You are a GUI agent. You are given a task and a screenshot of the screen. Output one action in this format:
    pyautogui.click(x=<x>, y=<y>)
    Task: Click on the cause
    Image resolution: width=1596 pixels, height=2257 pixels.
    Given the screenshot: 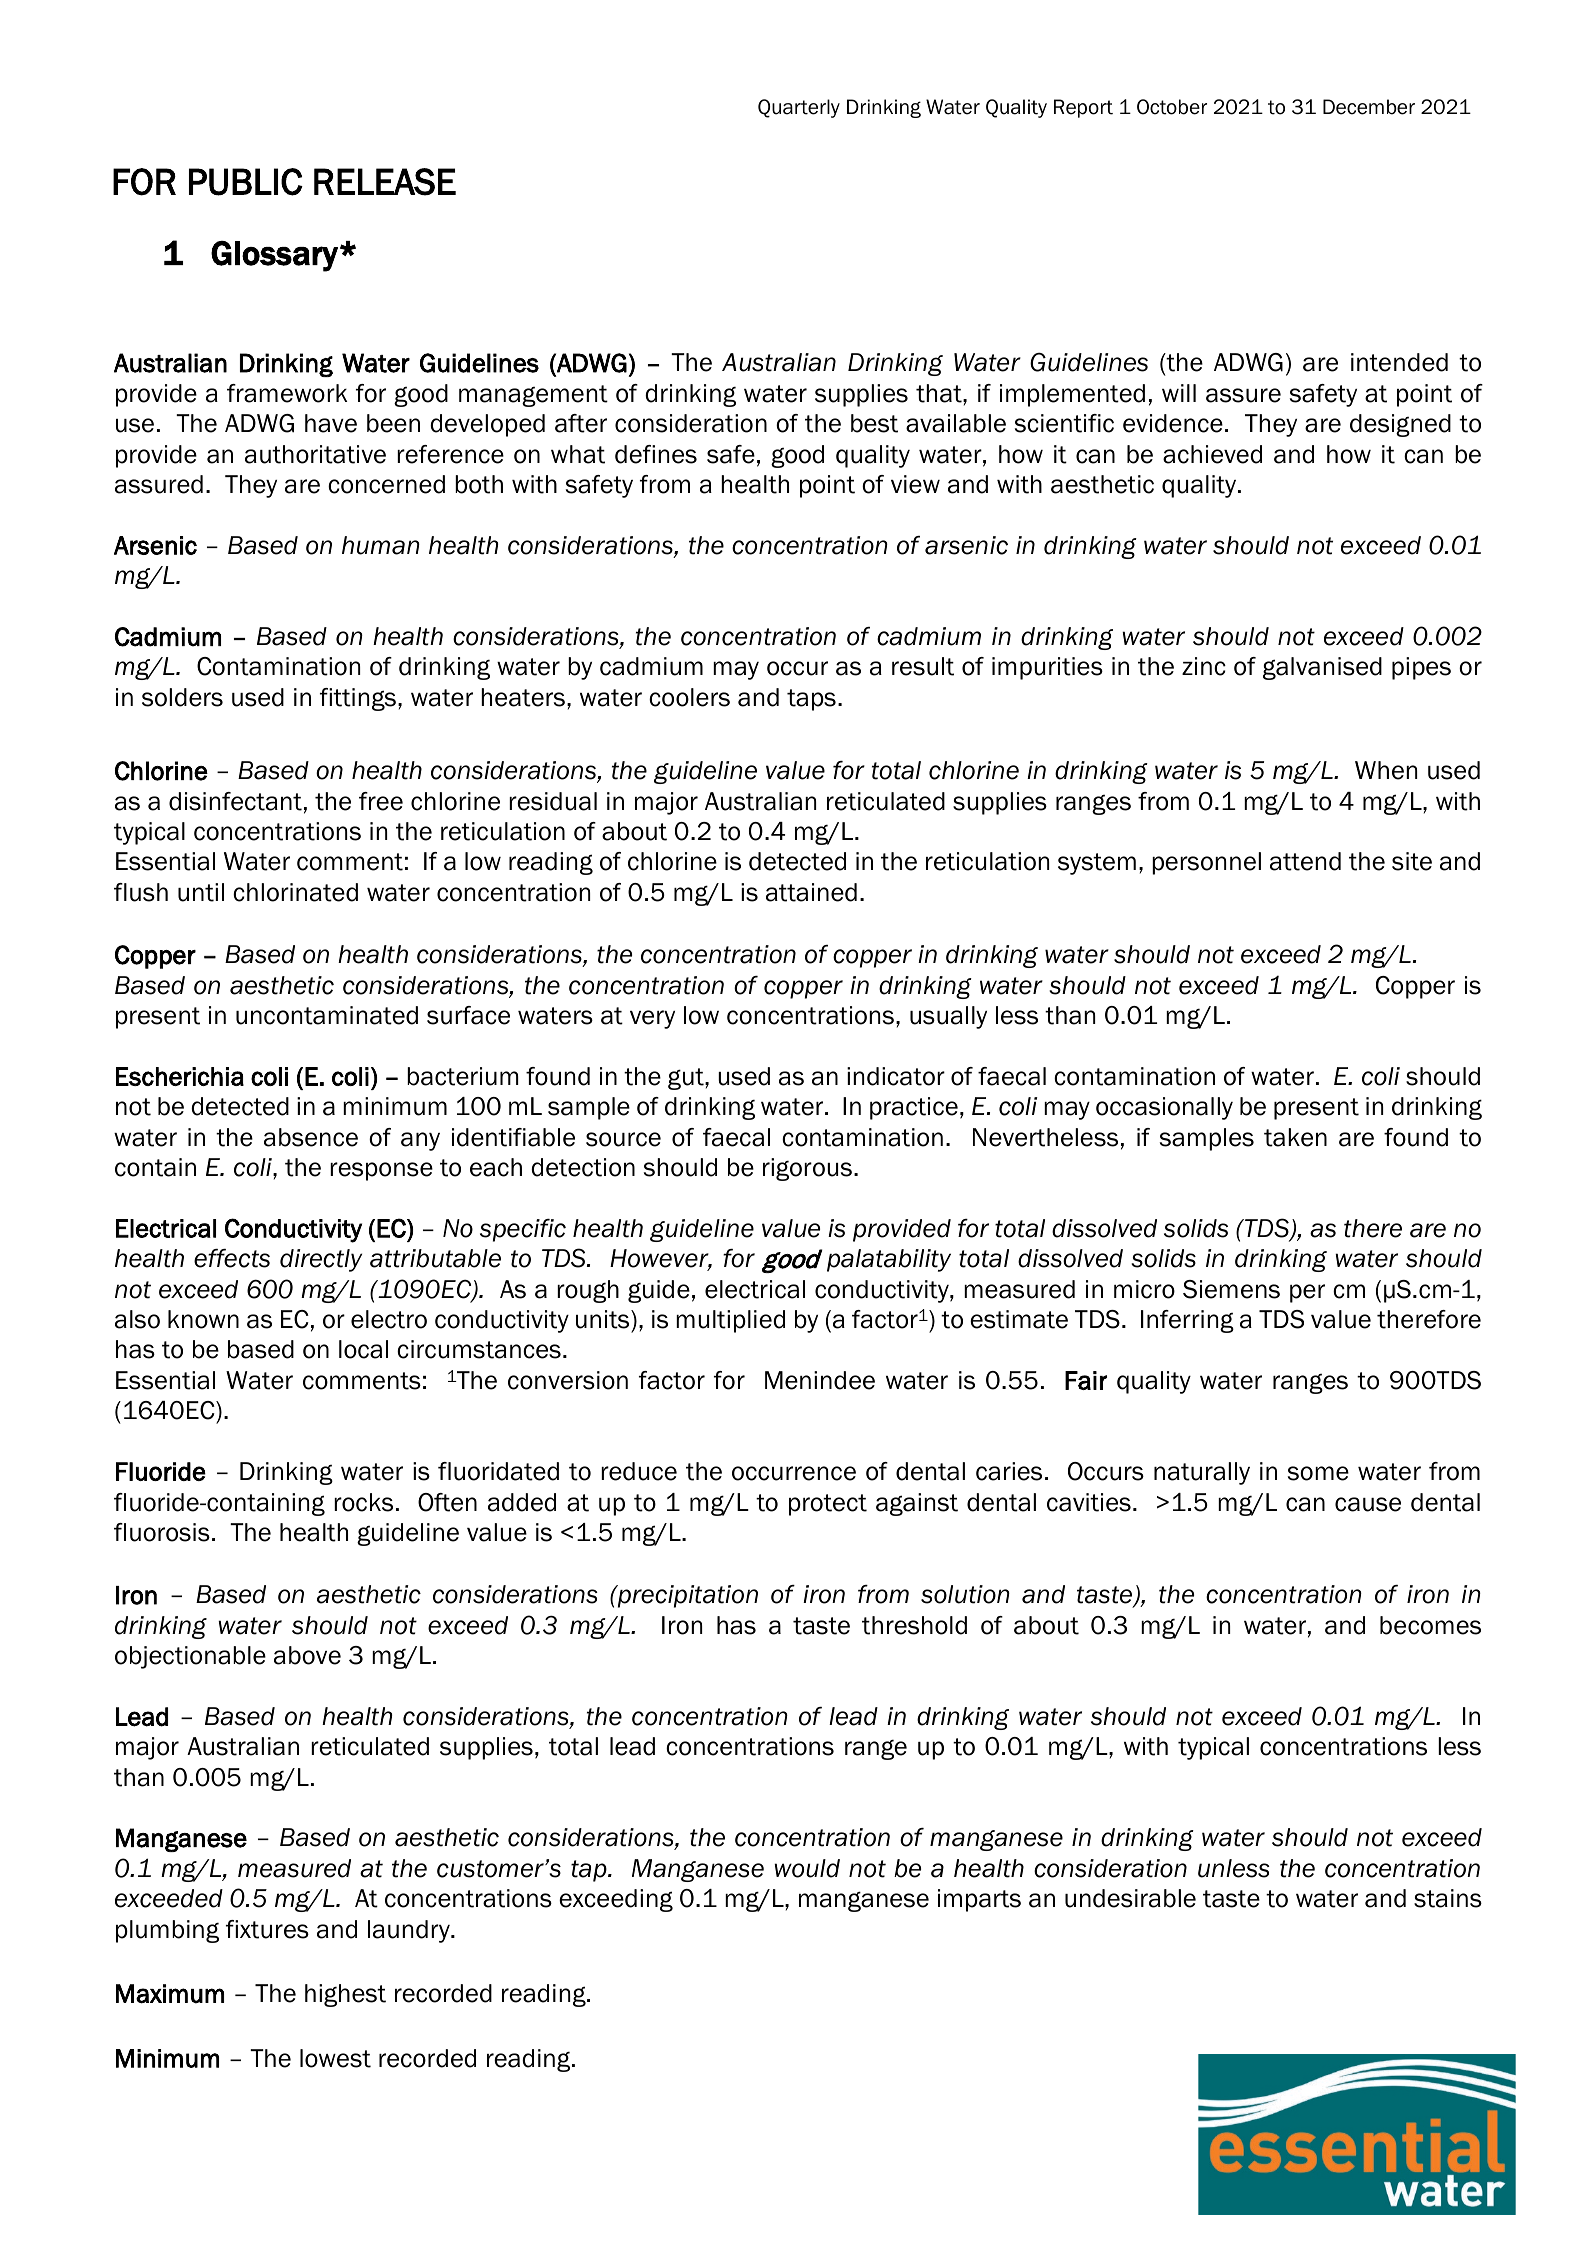 What is the action you would take?
    pyautogui.click(x=1368, y=1504)
